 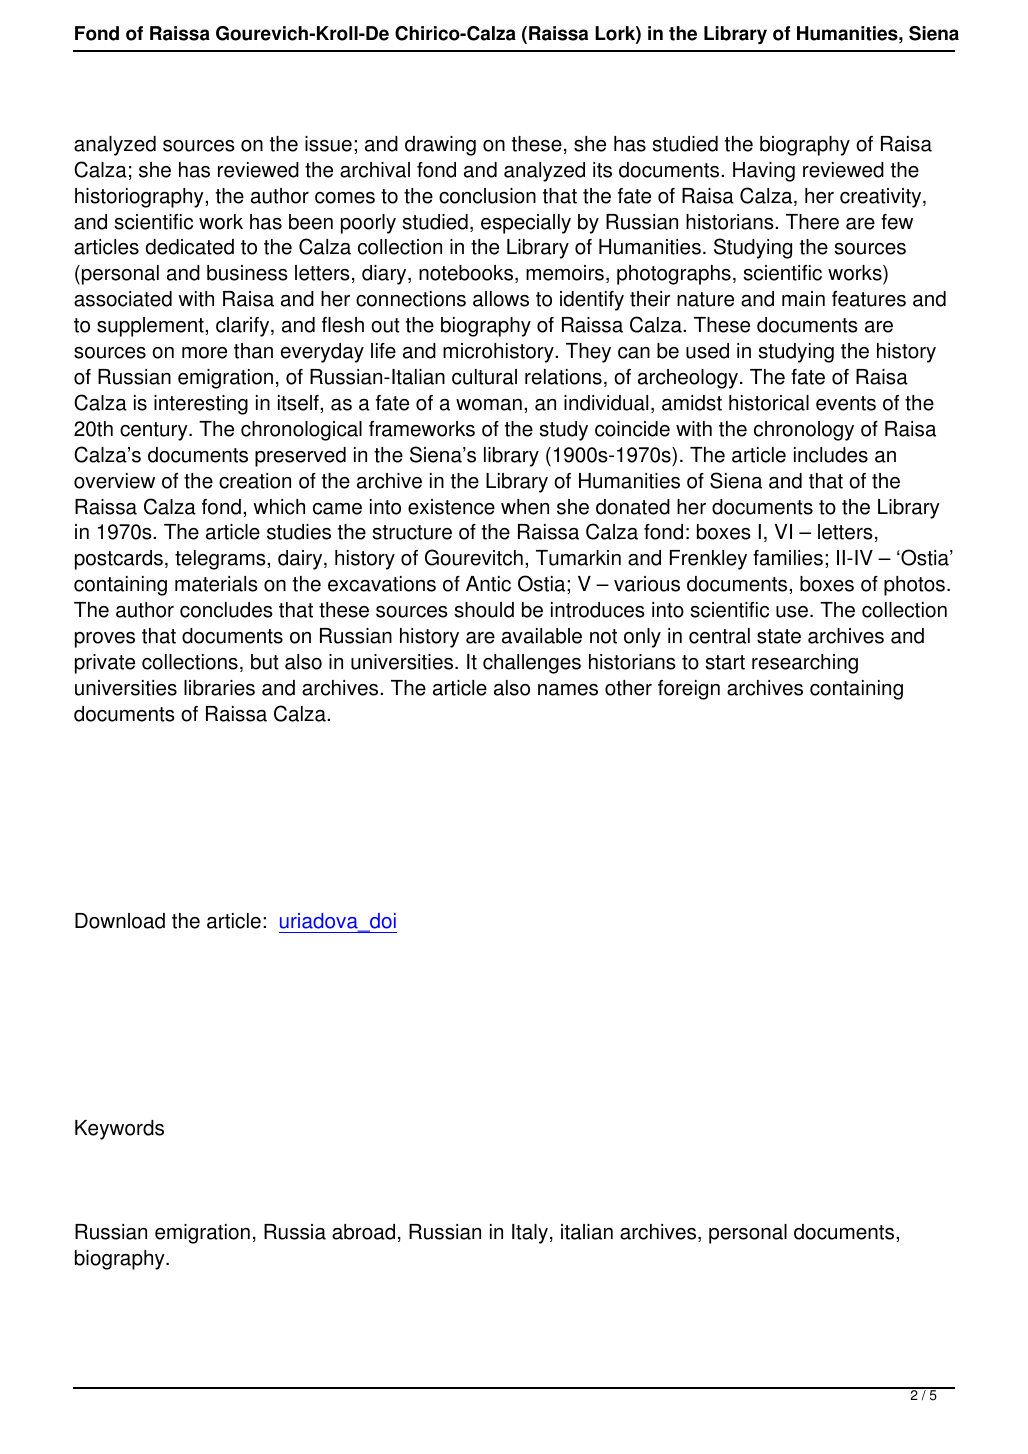 I want to click on researching, so click(x=805, y=664).
